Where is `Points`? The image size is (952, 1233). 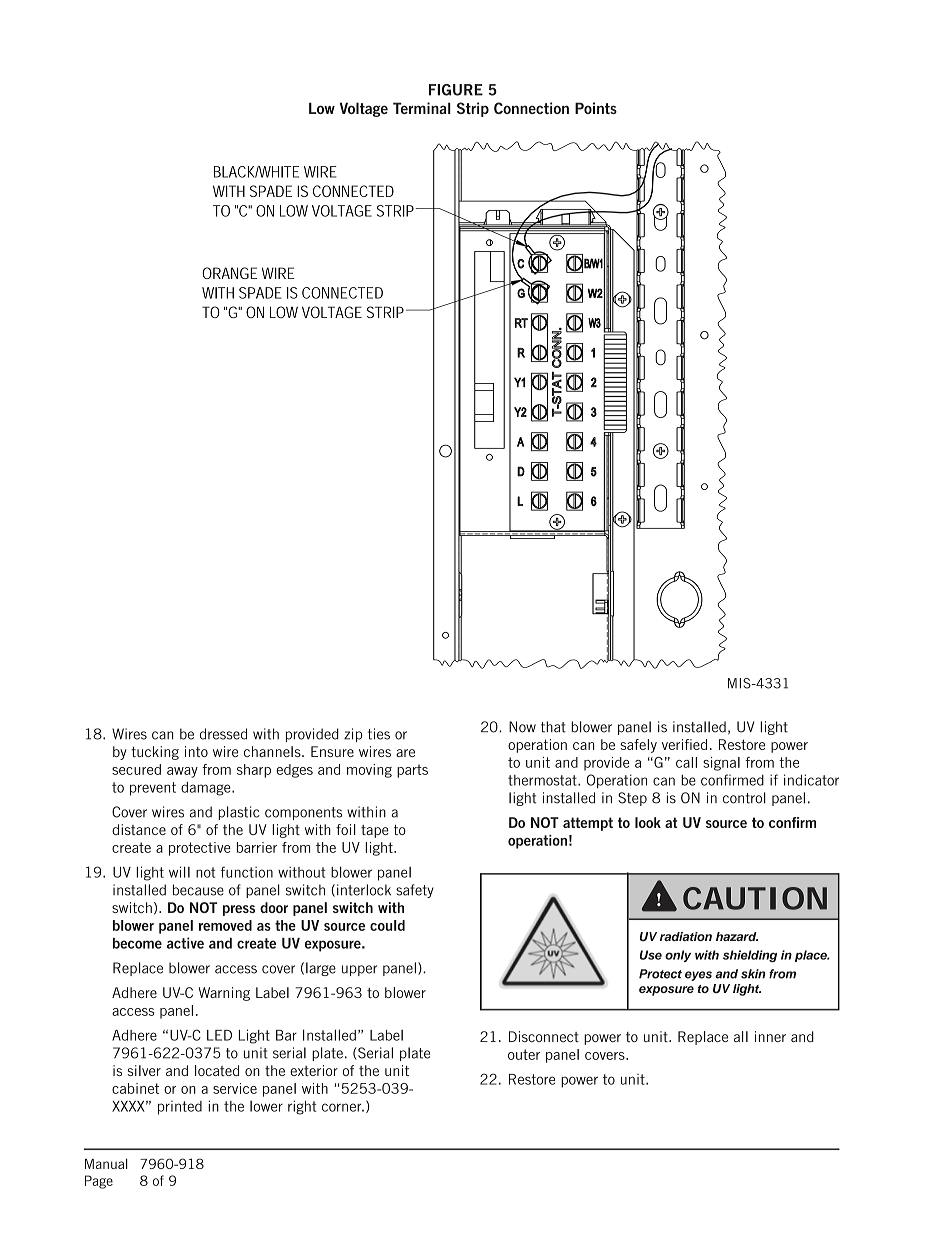 Points is located at coordinates (596, 108).
